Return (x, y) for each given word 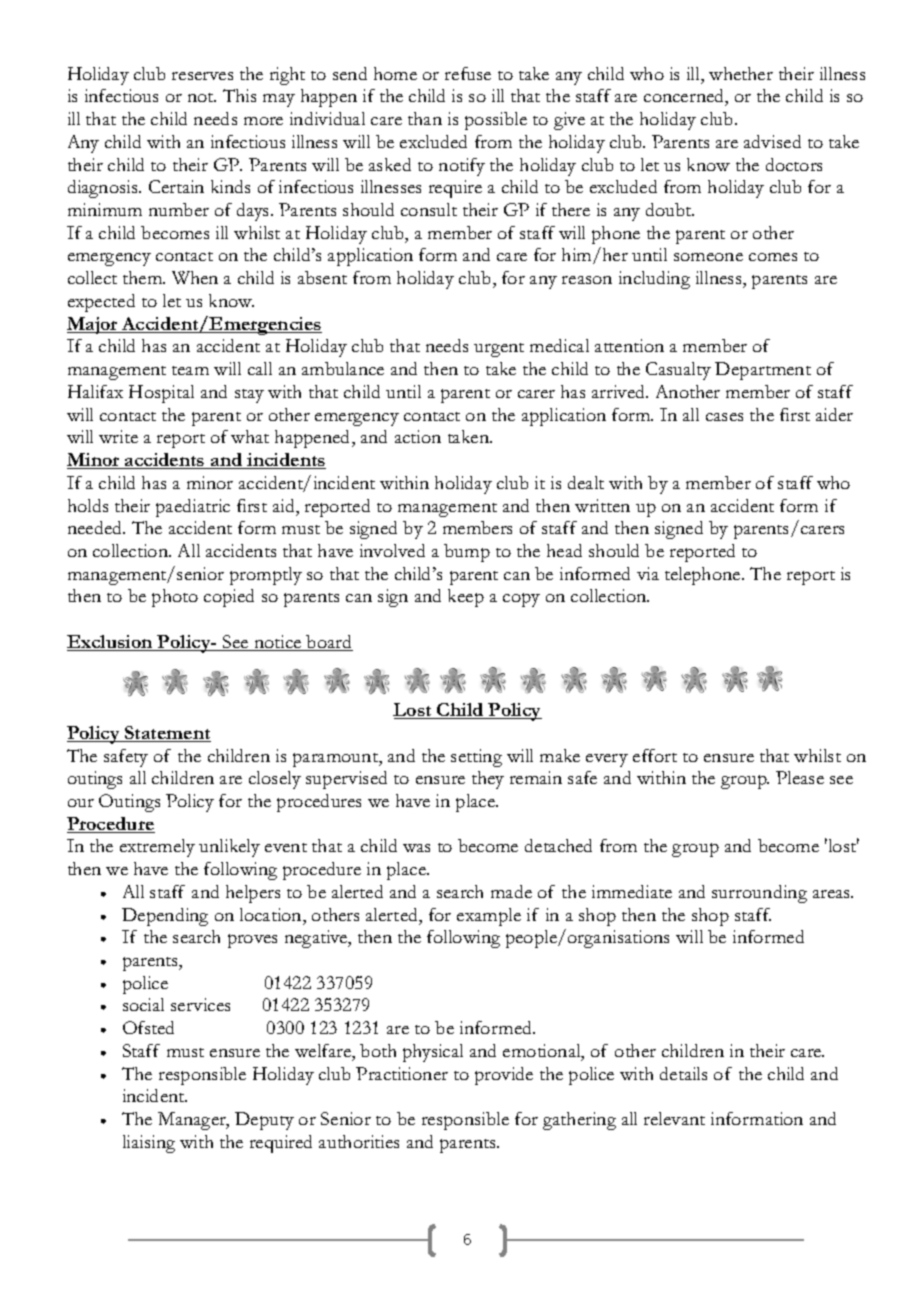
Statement (167, 734)
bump (467, 553)
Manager (193, 1121)
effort (655, 755)
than (425, 118)
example (489, 917)
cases (724, 417)
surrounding (759, 894)
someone (708, 257)
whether (741, 73)
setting (476, 758)
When (195, 277)
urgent (499, 350)
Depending (165, 917)
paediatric (193, 508)
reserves (202, 76)
